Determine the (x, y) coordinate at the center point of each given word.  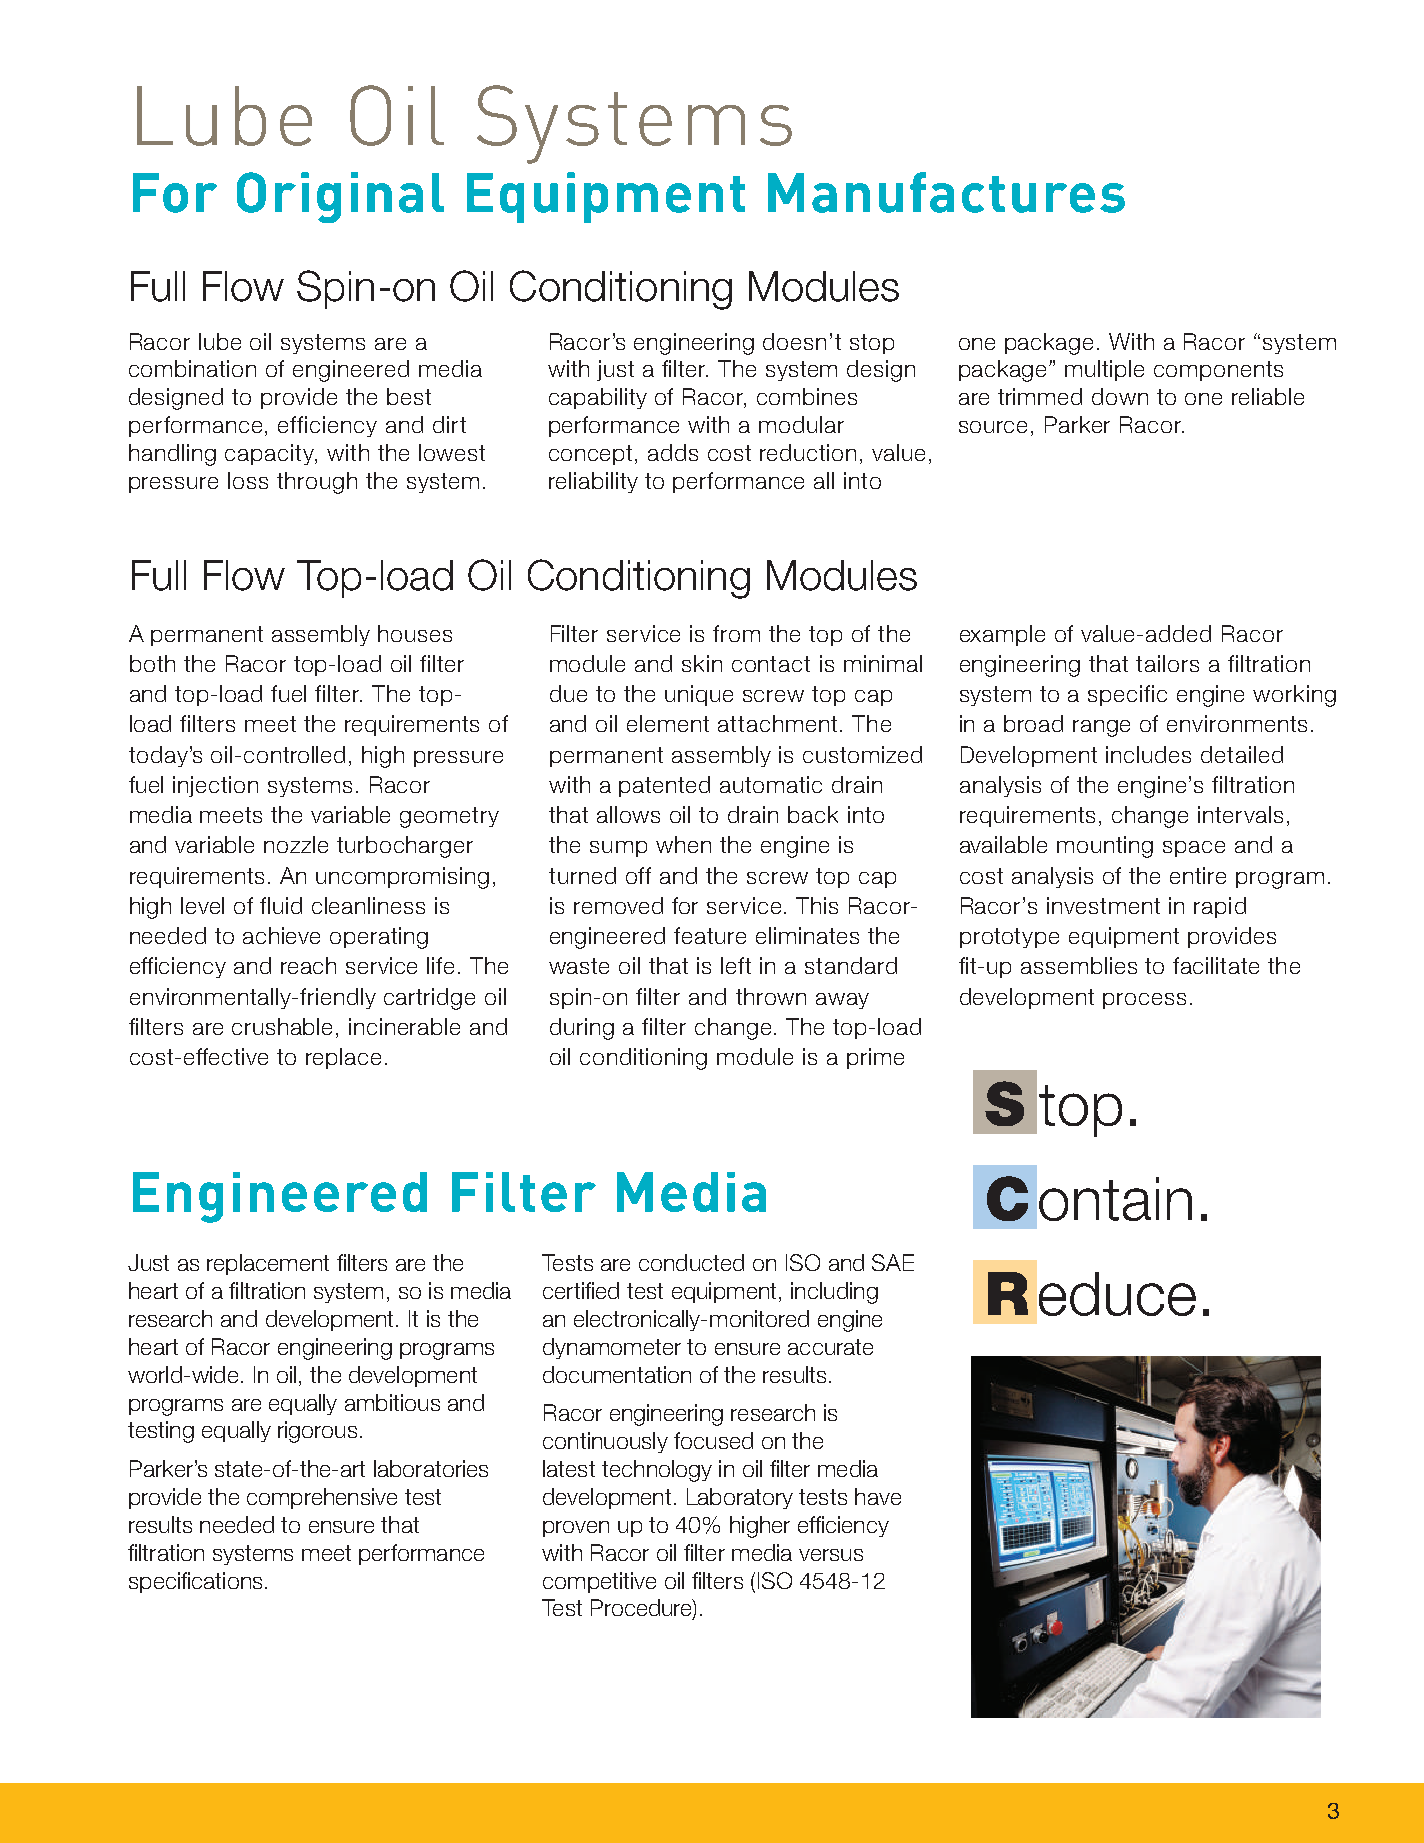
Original (340, 197)
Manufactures (946, 192)
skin (702, 663)
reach (308, 965)
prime (875, 1058)
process (1144, 1001)
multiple (1104, 370)
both (152, 663)
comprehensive (322, 1498)
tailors (1167, 663)
